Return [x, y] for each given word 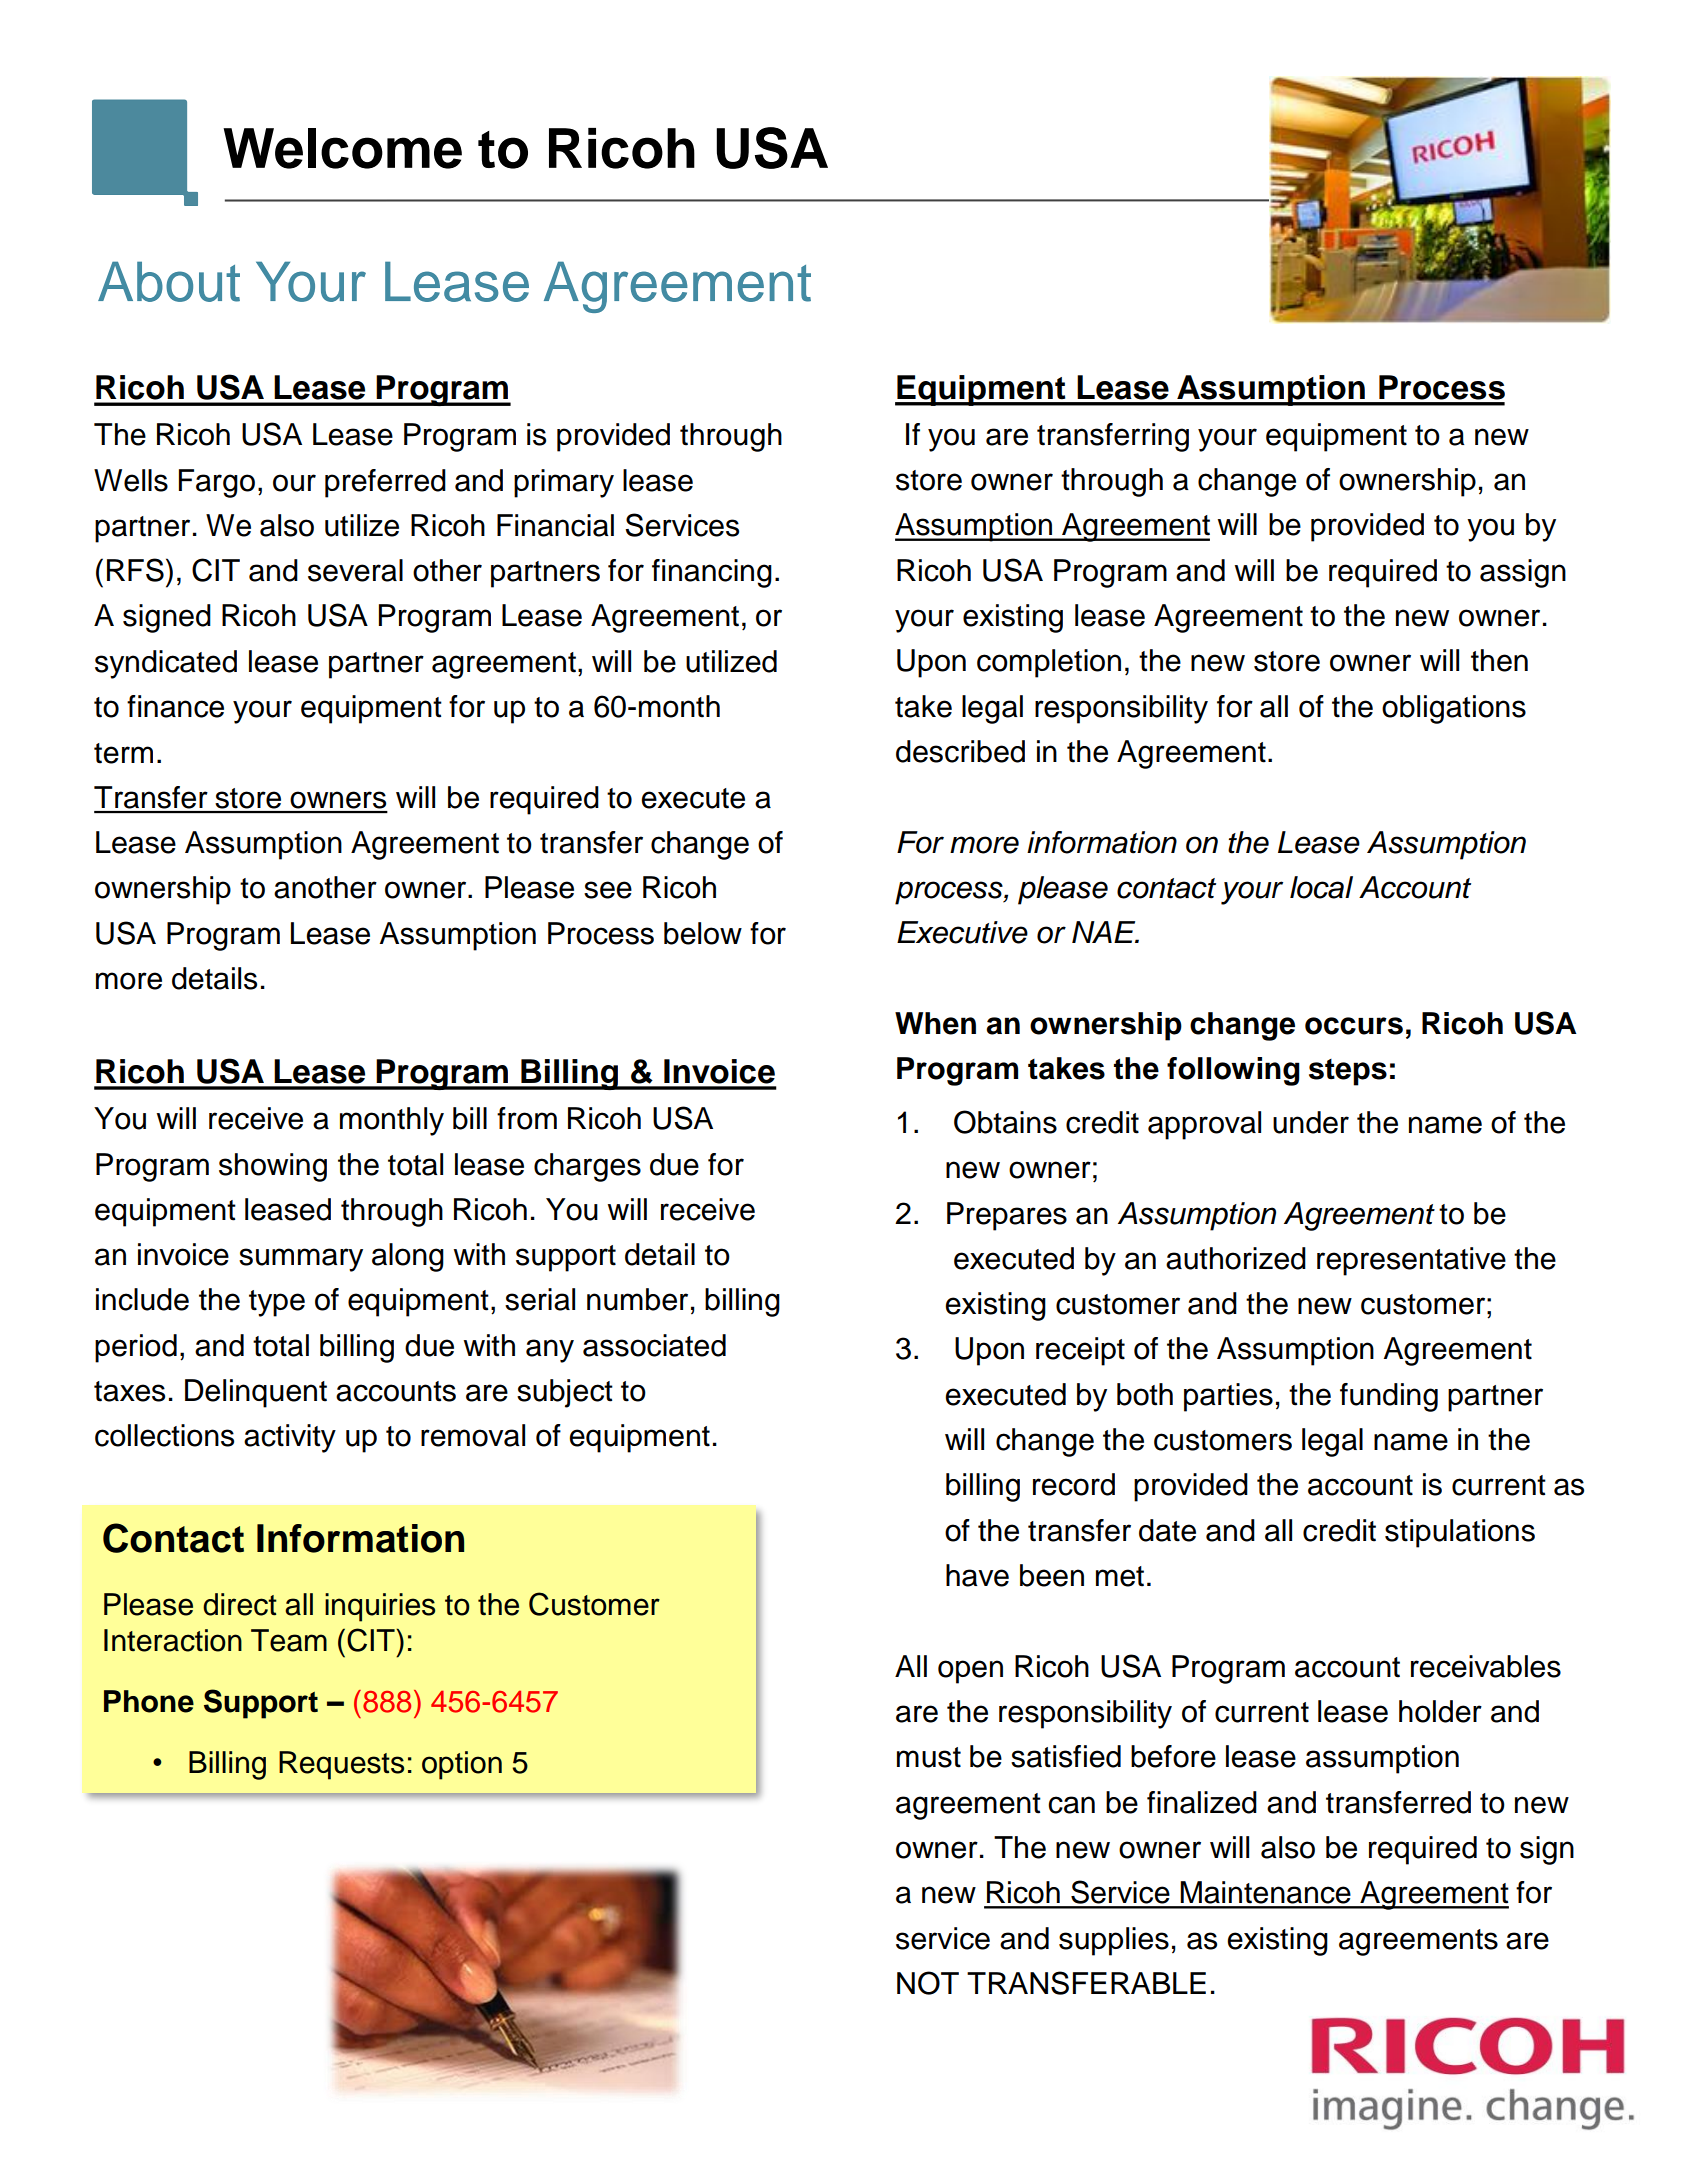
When [935, 1023]
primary [564, 483]
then [1499, 660]
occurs [1354, 1026]
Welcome [342, 148]
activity [290, 1438]
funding [1389, 1397]
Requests [341, 1765]
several [355, 570]
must [929, 1757]
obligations [1454, 709]
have [977, 1575]
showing [273, 1167]
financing [712, 573]
